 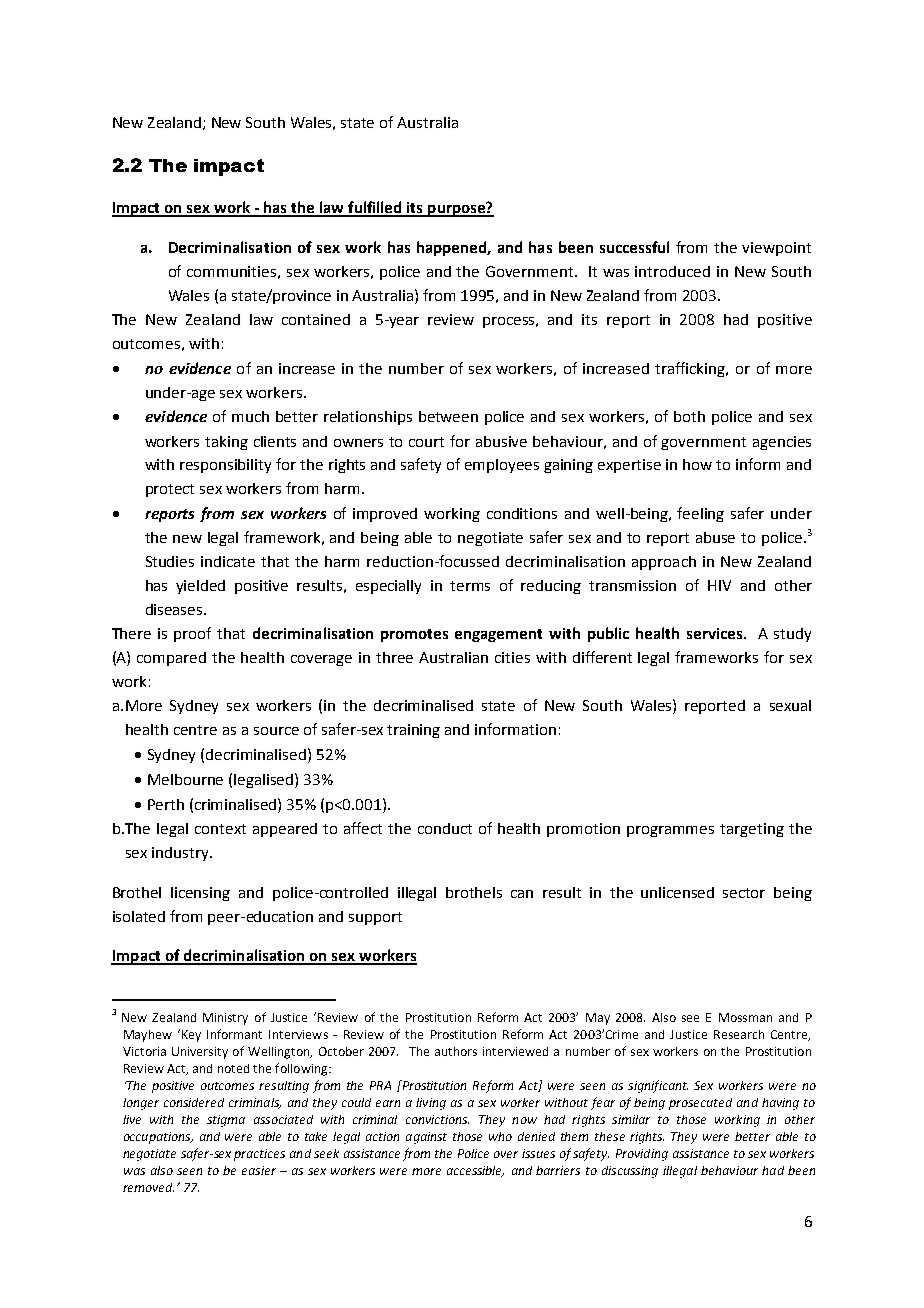 What do you see at coordinates (316, 319) in the screenshot?
I see `contained` at bounding box center [316, 319].
